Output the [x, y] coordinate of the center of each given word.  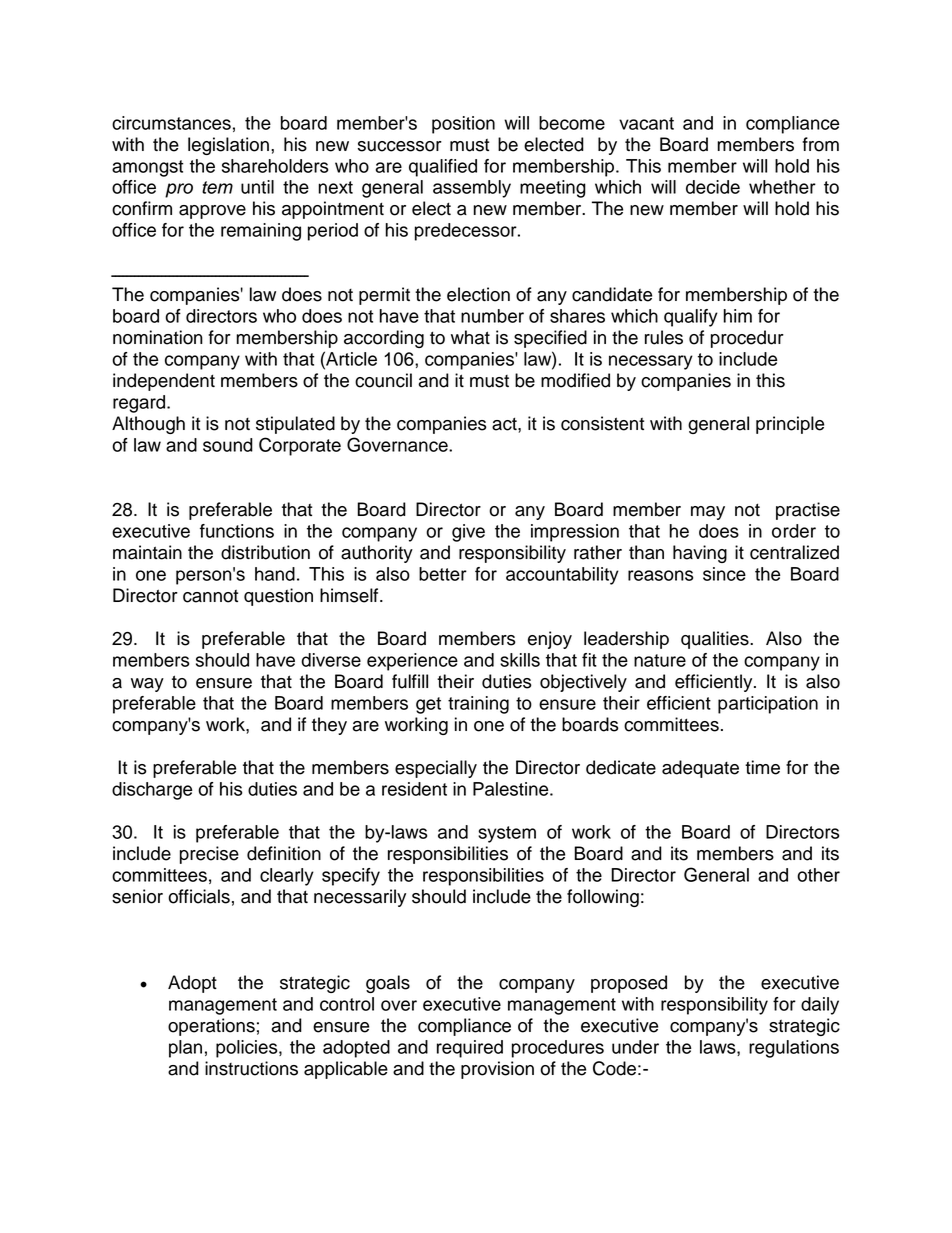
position [463, 125]
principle [790, 425]
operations [211, 1027]
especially [436, 769]
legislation [228, 146]
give [468, 533]
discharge [152, 791]
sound [228, 445]
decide [713, 187]
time [762, 767]
